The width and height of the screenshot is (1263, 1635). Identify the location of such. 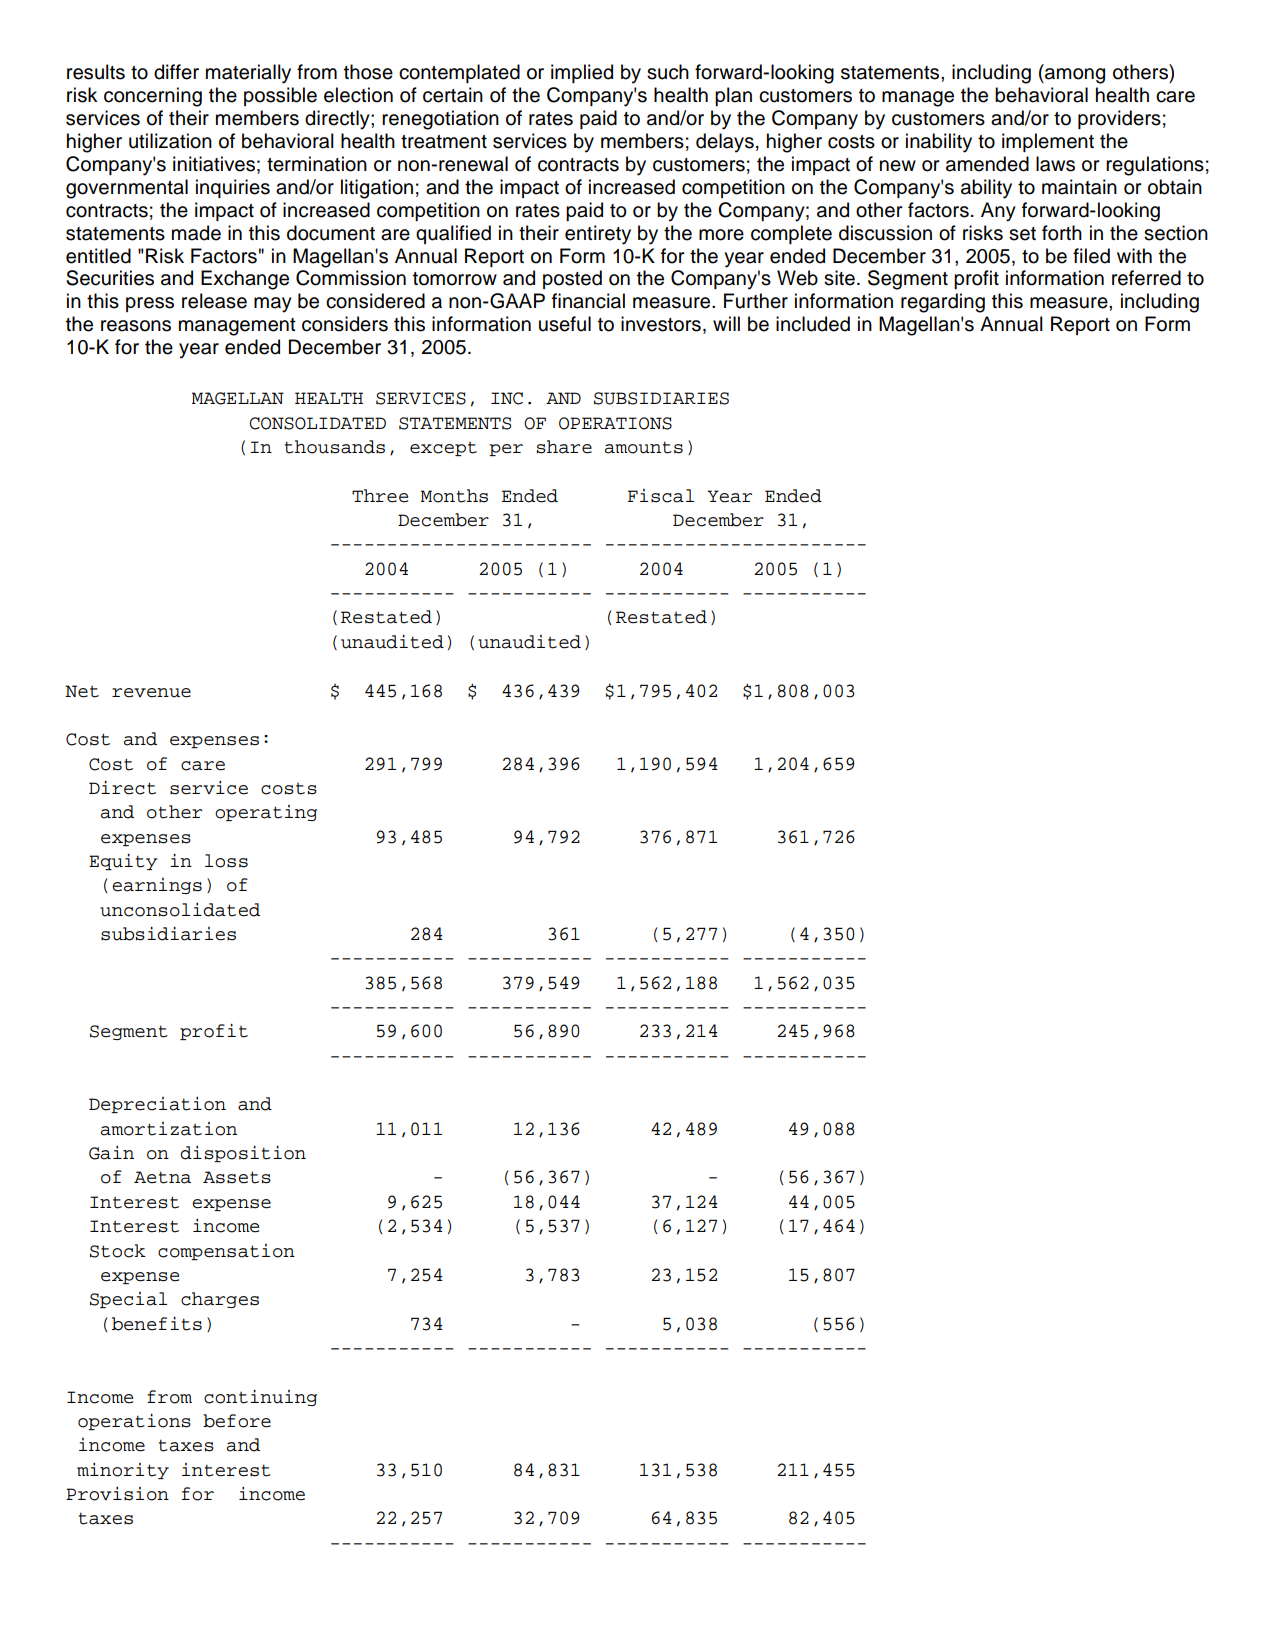
(668, 72).
